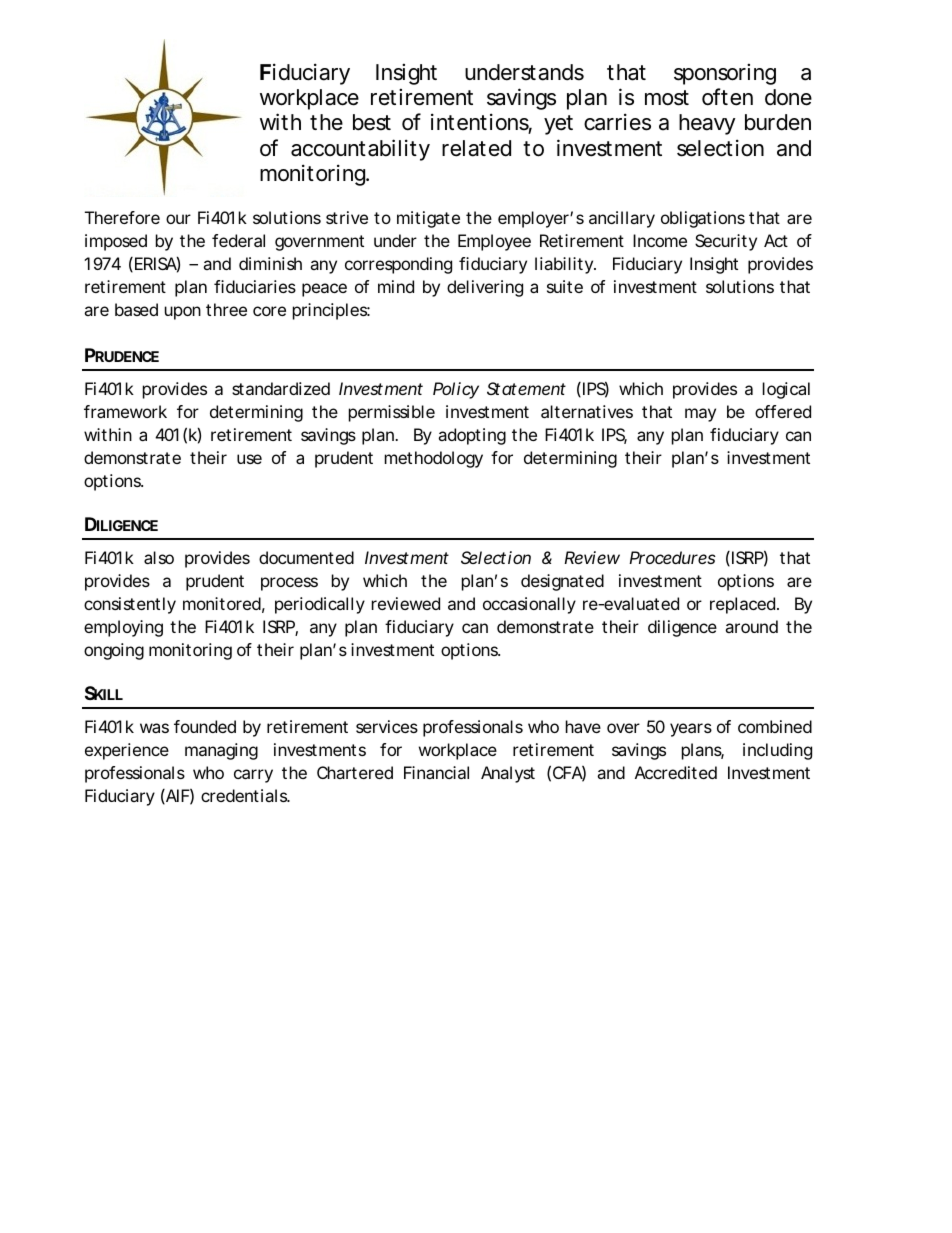  Describe the element at coordinates (372, 122) in the screenshot. I see `best` at that location.
